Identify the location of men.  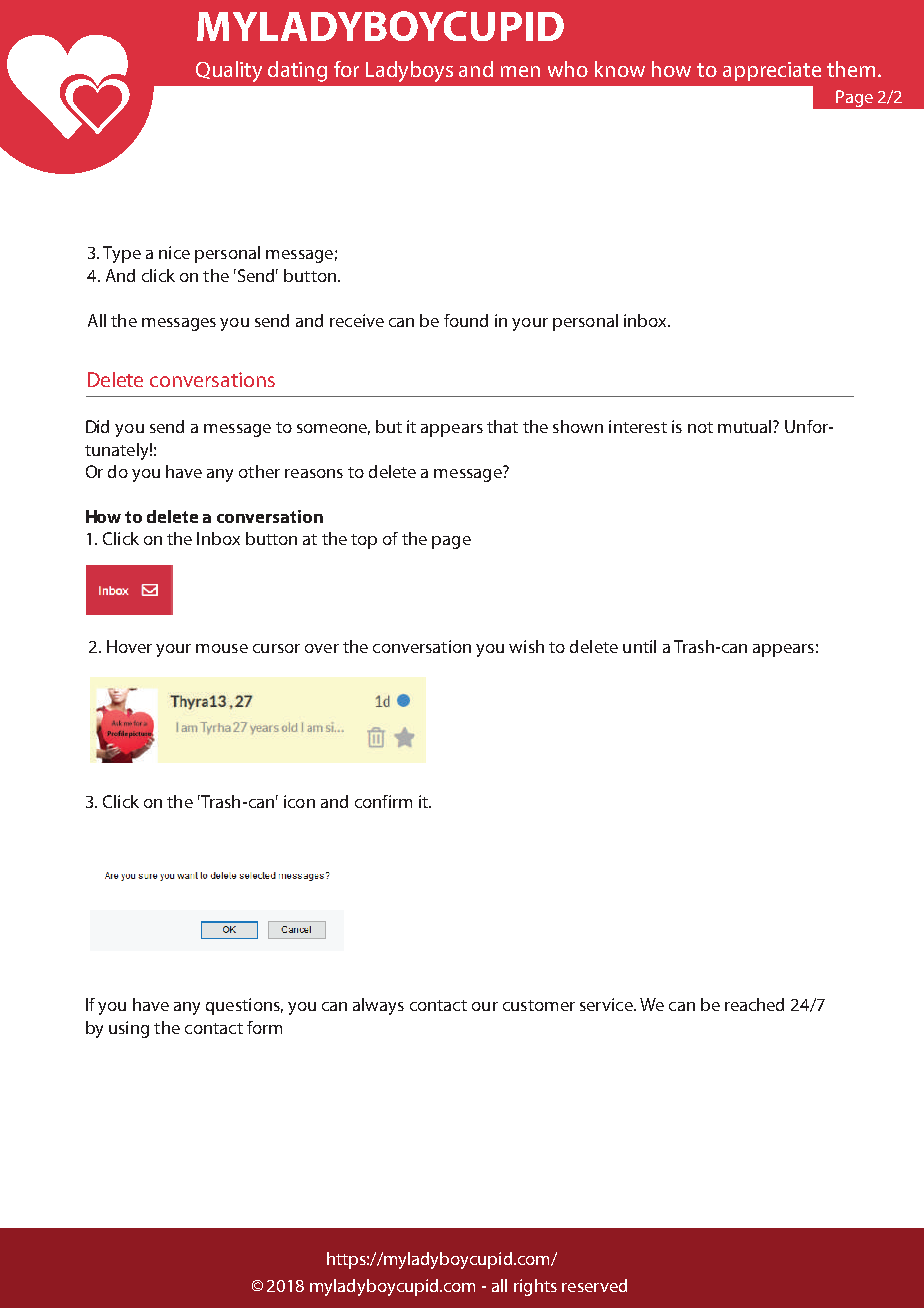
(520, 71).
